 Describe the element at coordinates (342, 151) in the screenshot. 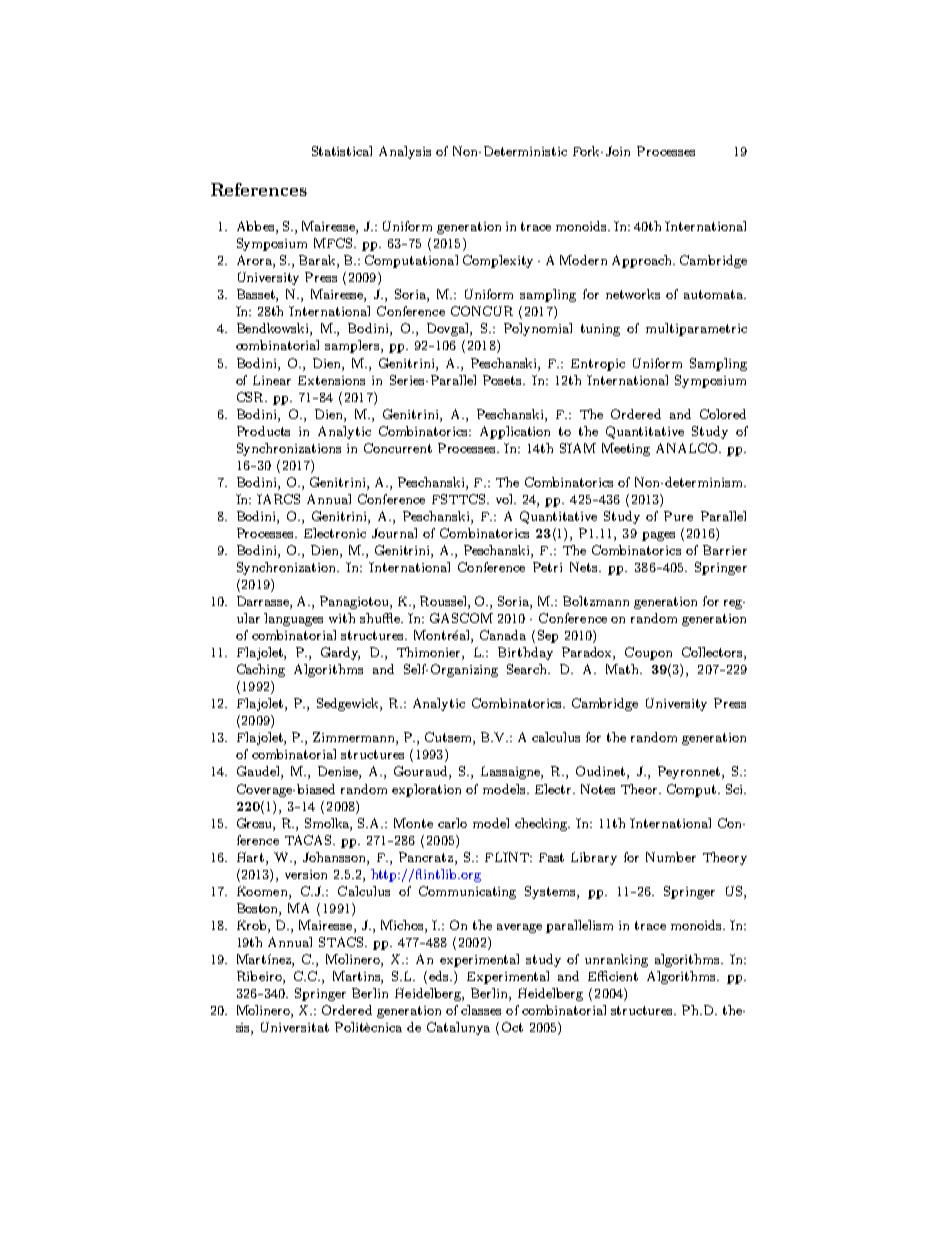

I see `Statistical` at that location.
